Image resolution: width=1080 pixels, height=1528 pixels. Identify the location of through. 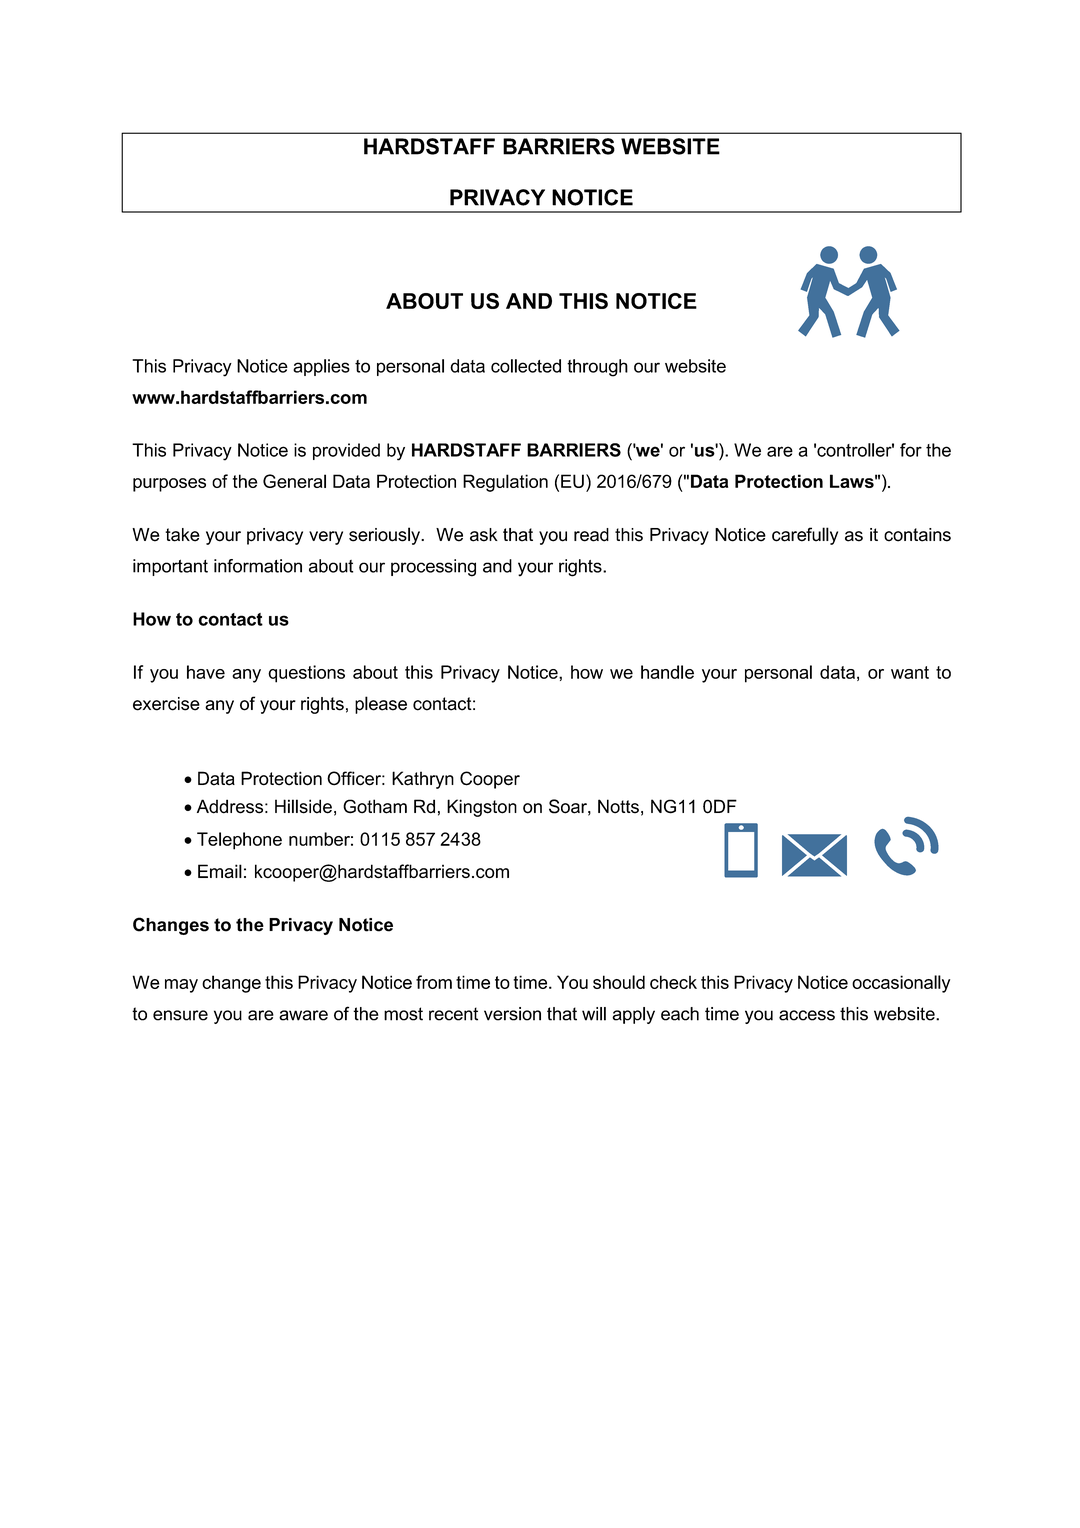
(597, 368).
